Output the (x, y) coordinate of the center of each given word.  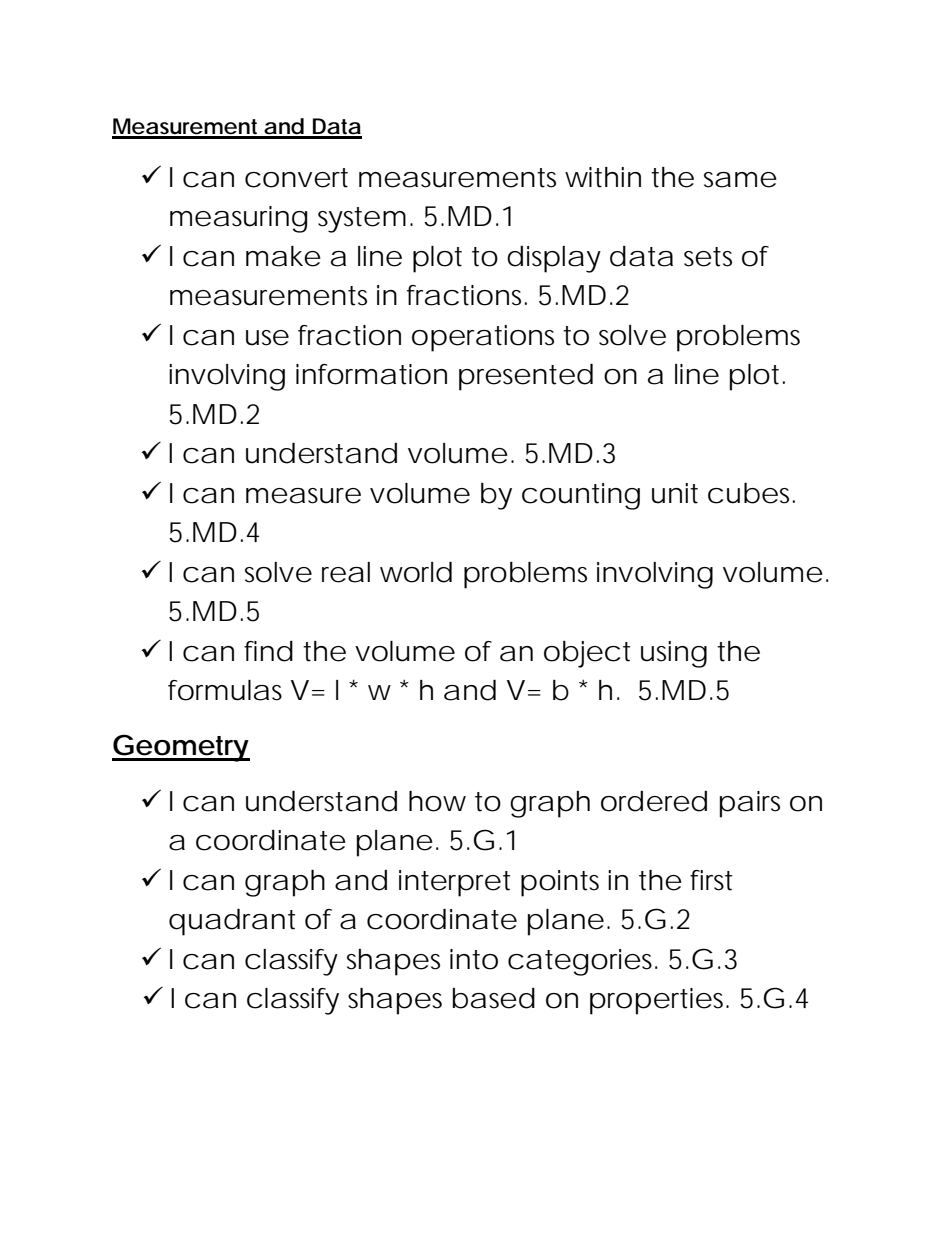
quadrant (232, 922)
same (740, 180)
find (268, 651)
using (674, 654)
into (474, 959)
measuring (239, 219)
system (365, 220)
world (416, 572)
